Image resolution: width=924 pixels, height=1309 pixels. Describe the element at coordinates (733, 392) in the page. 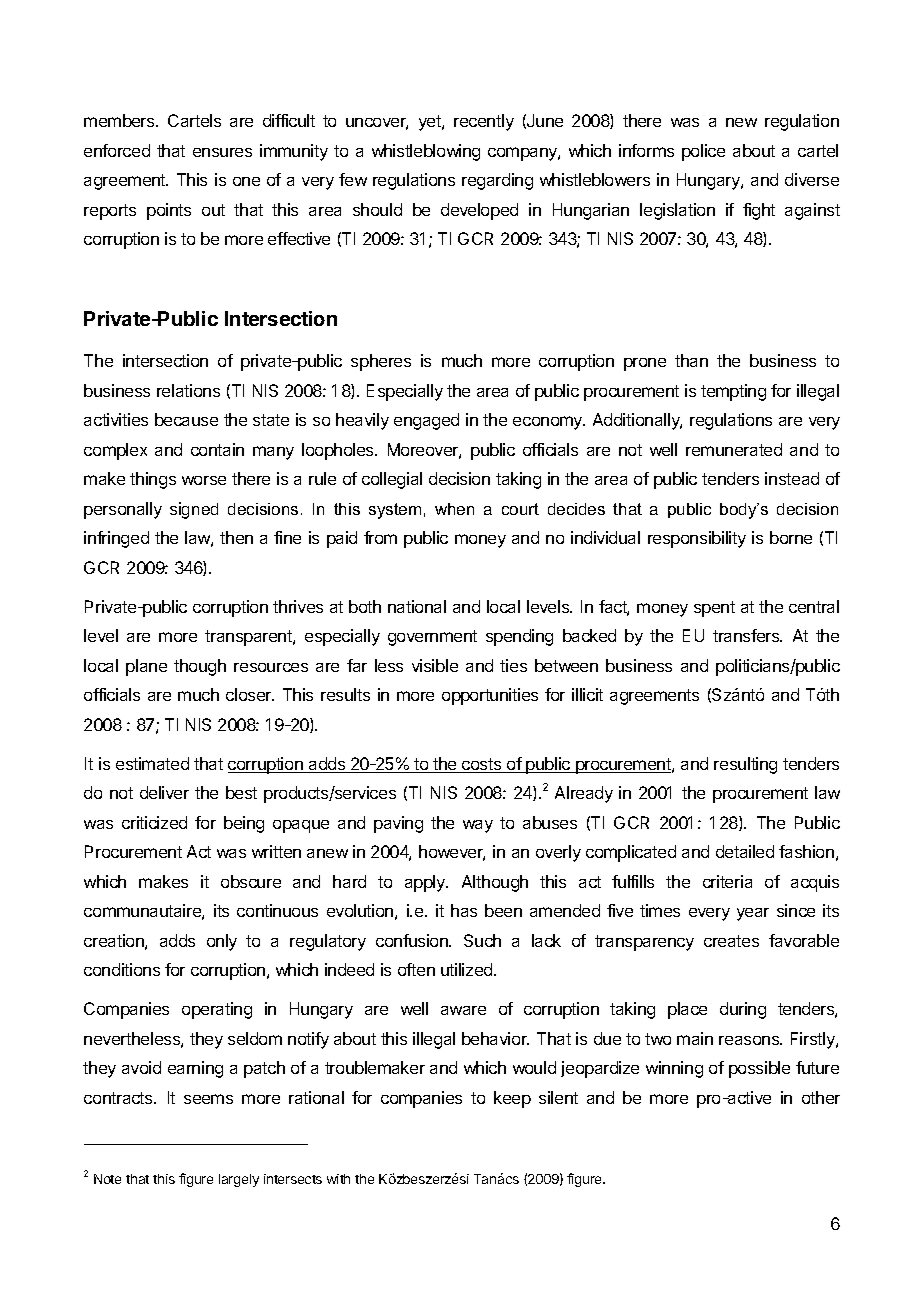

I see `tempting` at that location.
